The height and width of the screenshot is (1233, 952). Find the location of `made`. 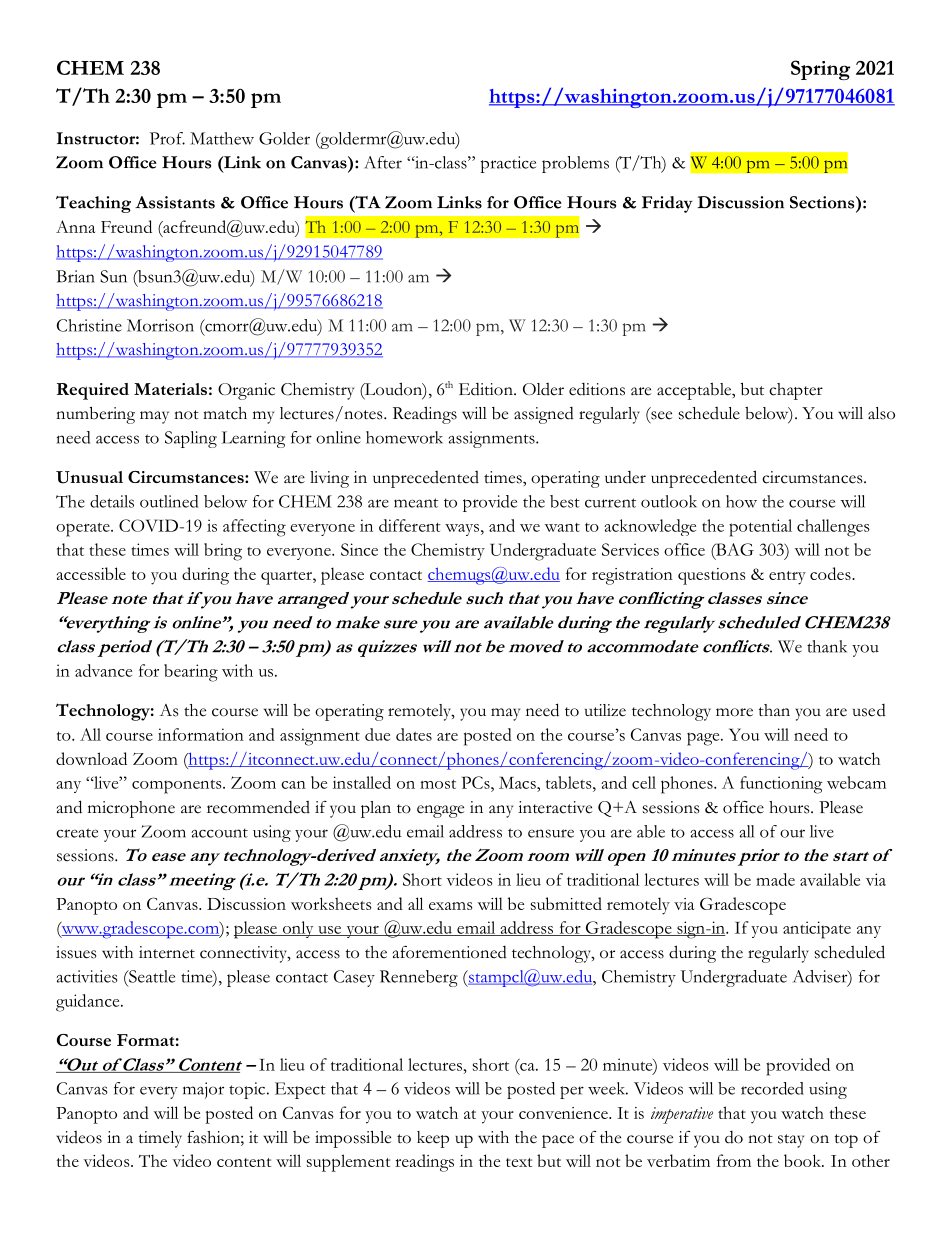

made is located at coordinates (775, 879).
